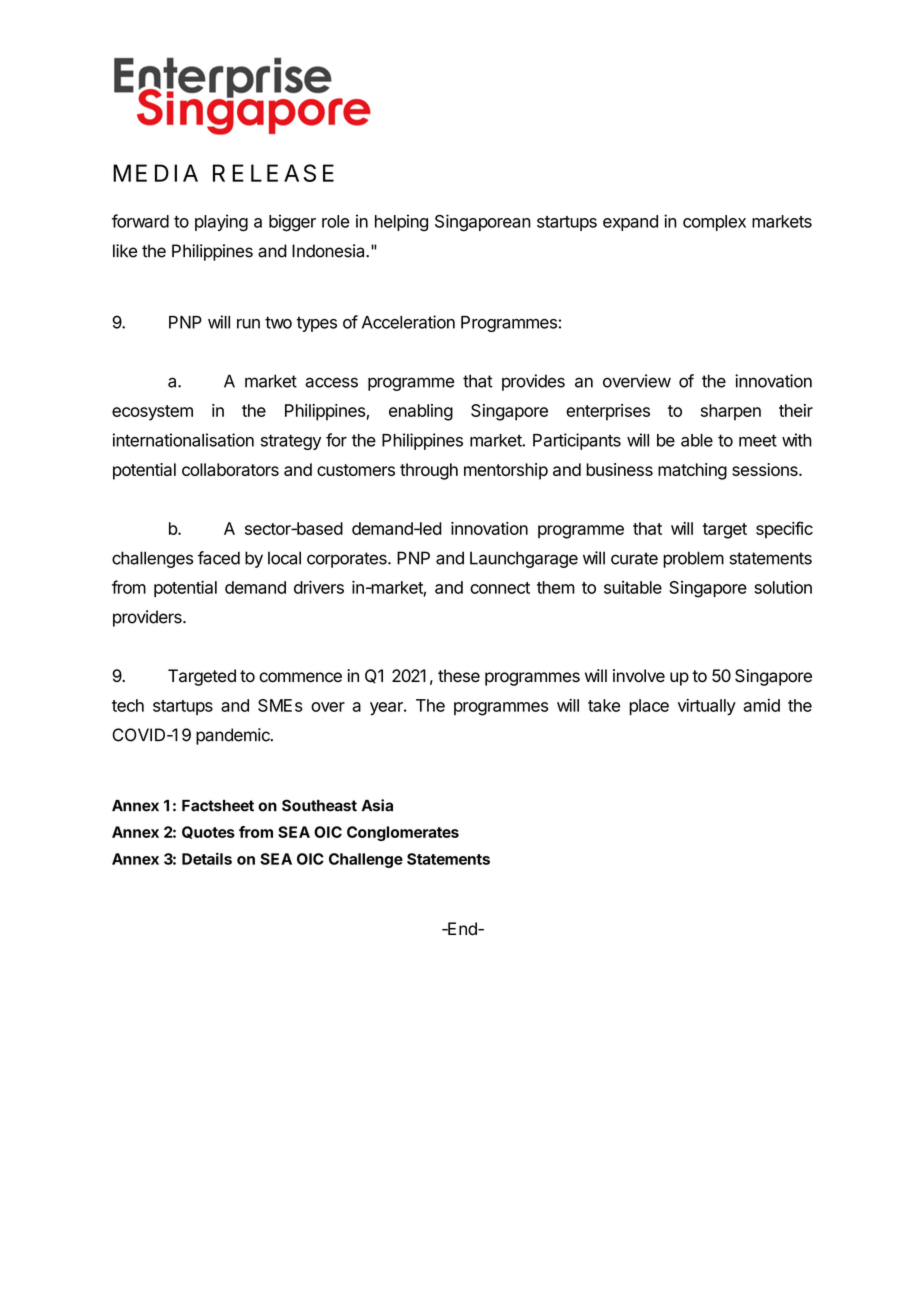 This screenshot has width=924, height=1308. Describe the element at coordinates (421, 412) in the screenshot. I see `enabling` at that location.
